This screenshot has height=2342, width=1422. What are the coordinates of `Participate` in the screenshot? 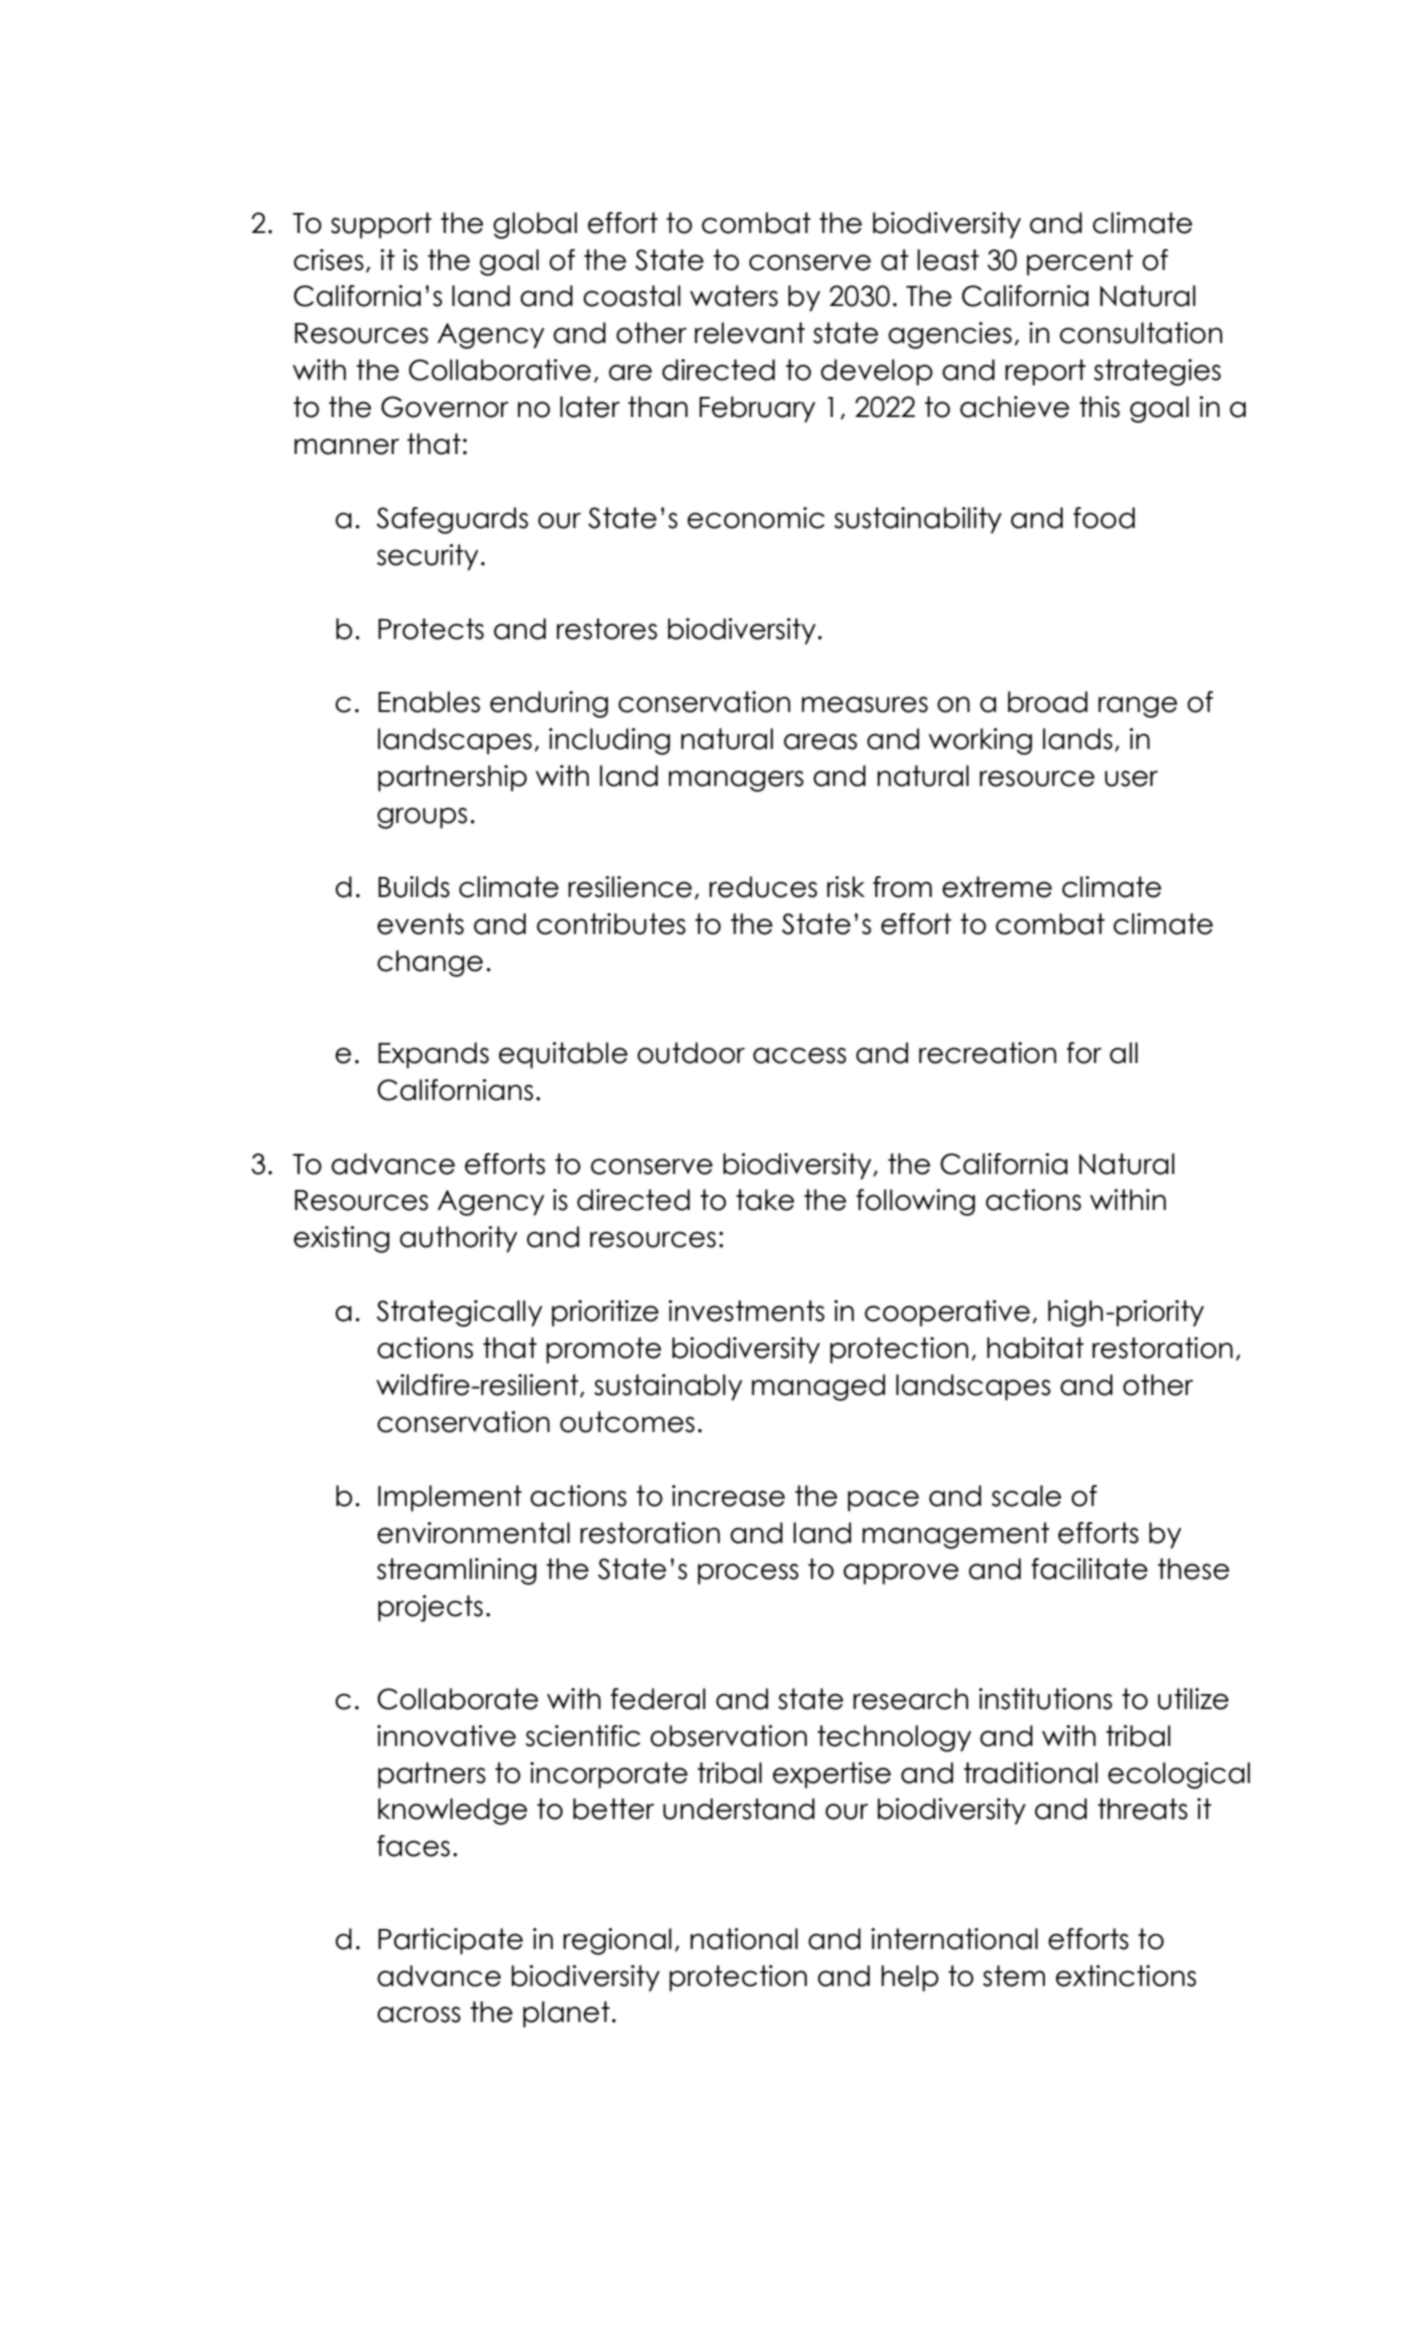 It's located at (450, 1941).
